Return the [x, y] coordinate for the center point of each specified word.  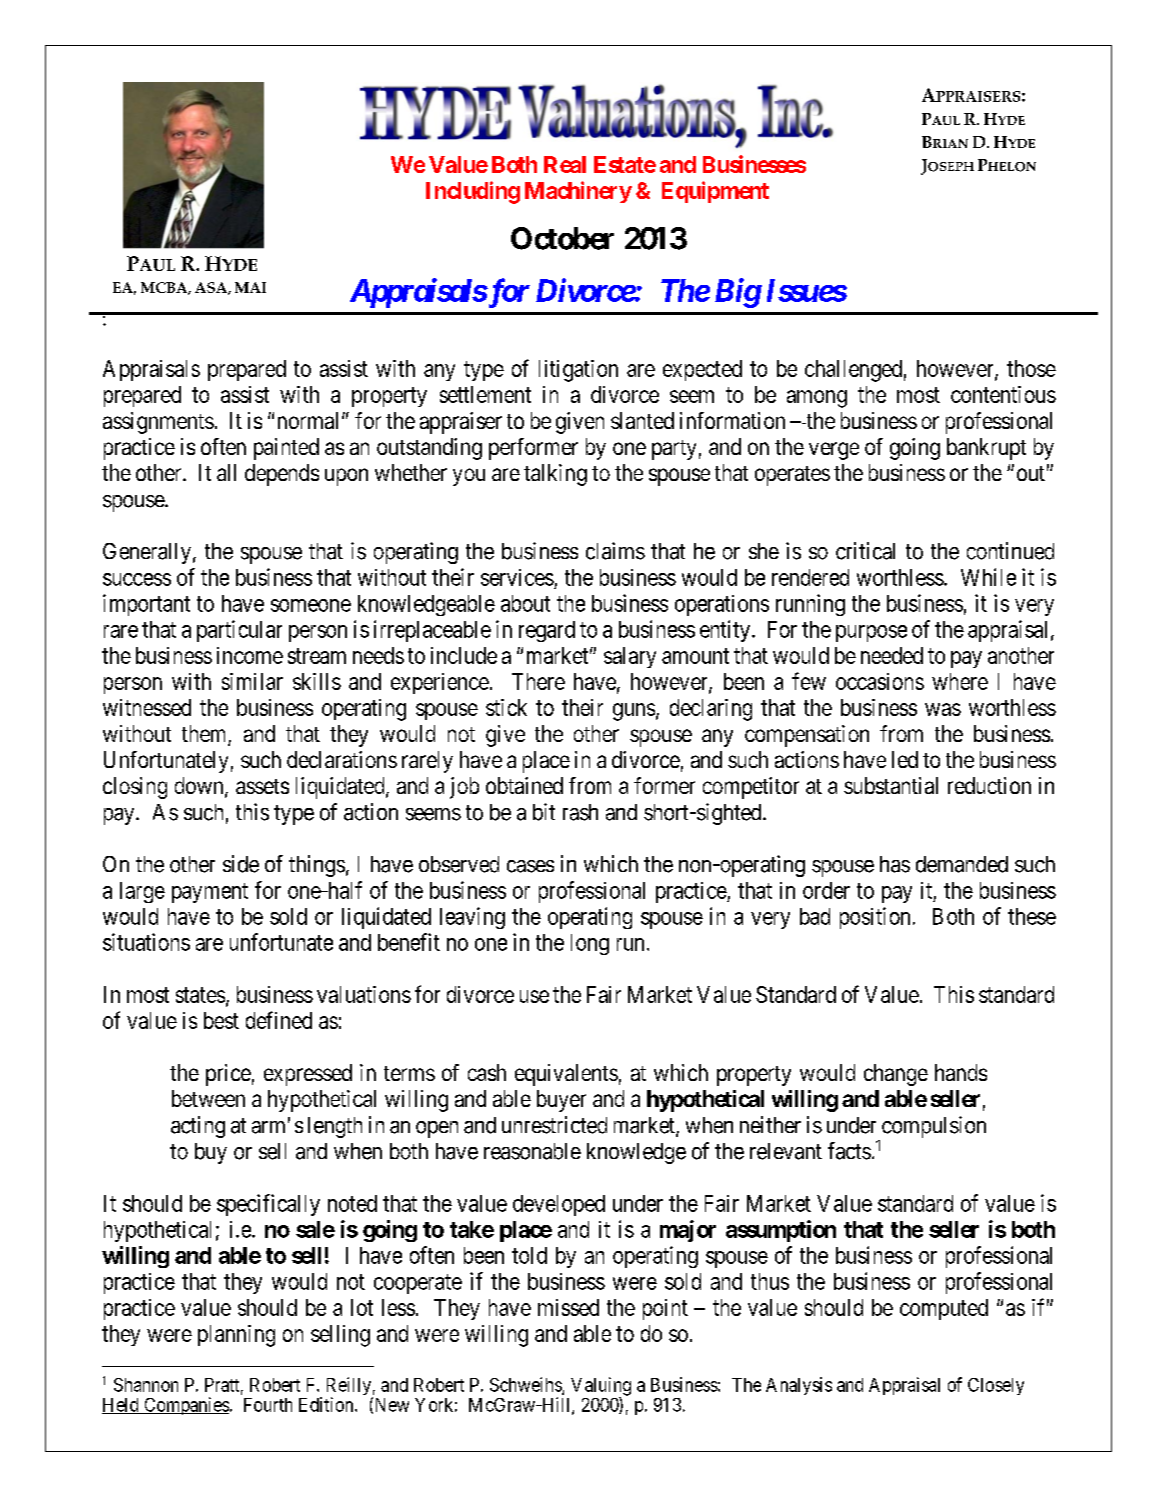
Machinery [578, 192]
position [875, 918]
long [590, 944]
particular [239, 631]
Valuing [601, 1387]
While [988, 577]
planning [236, 1336]
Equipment [715, 192]
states [200, 995]
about [525, 603]
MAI [250, 287]
